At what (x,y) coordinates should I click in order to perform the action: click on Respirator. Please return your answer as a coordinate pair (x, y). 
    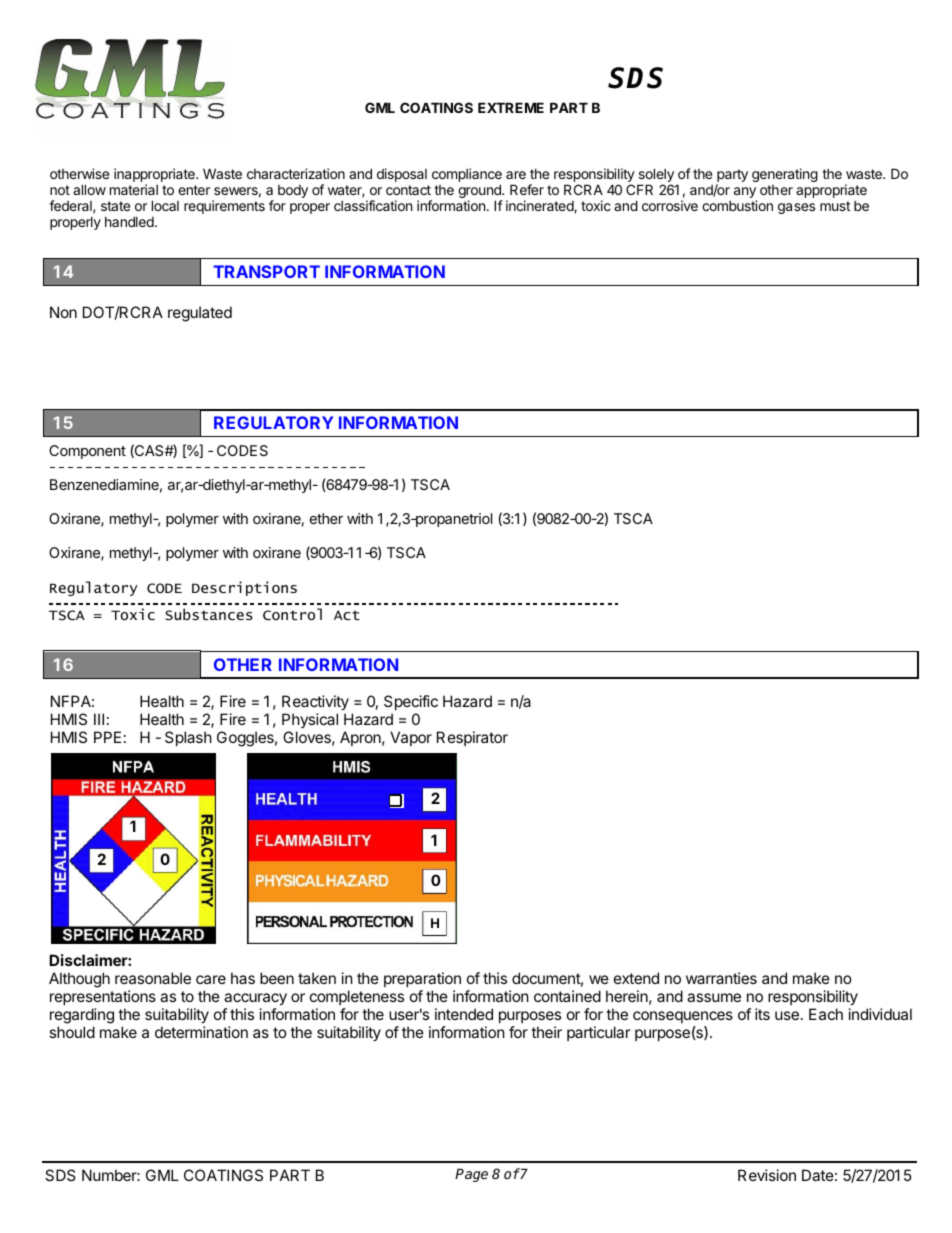
    Looking at the image, I should click on (472, 738).
